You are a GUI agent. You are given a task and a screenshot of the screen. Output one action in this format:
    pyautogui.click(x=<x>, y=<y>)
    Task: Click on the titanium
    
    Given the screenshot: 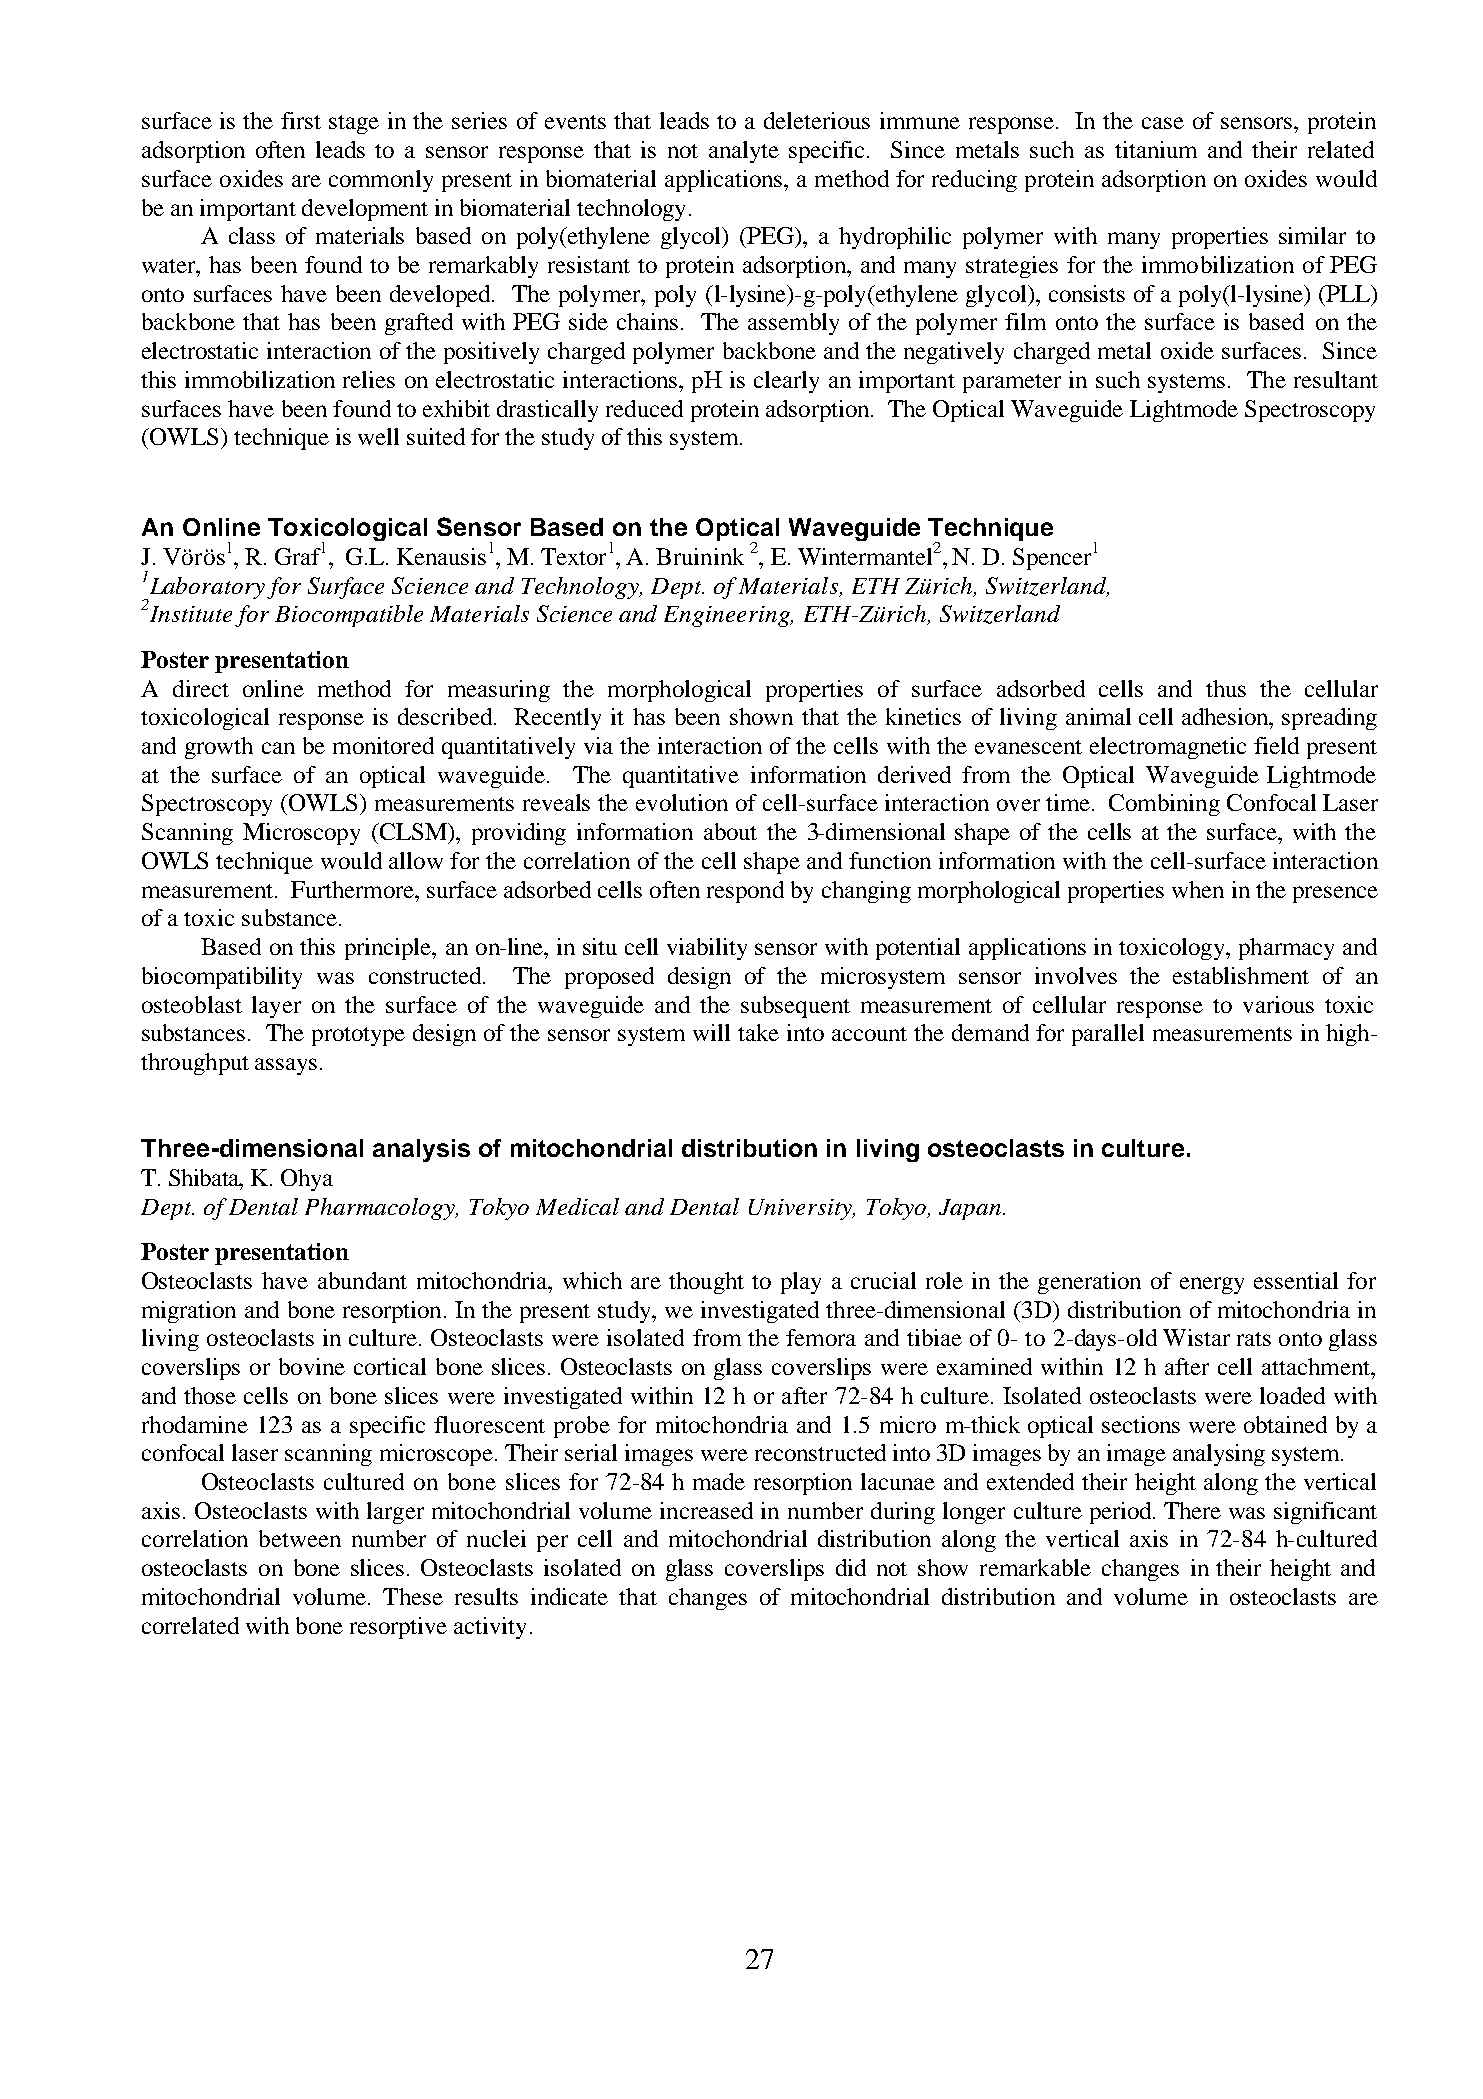 What is the action you would take?
    pyautogui.click(x=1156, y=149)
